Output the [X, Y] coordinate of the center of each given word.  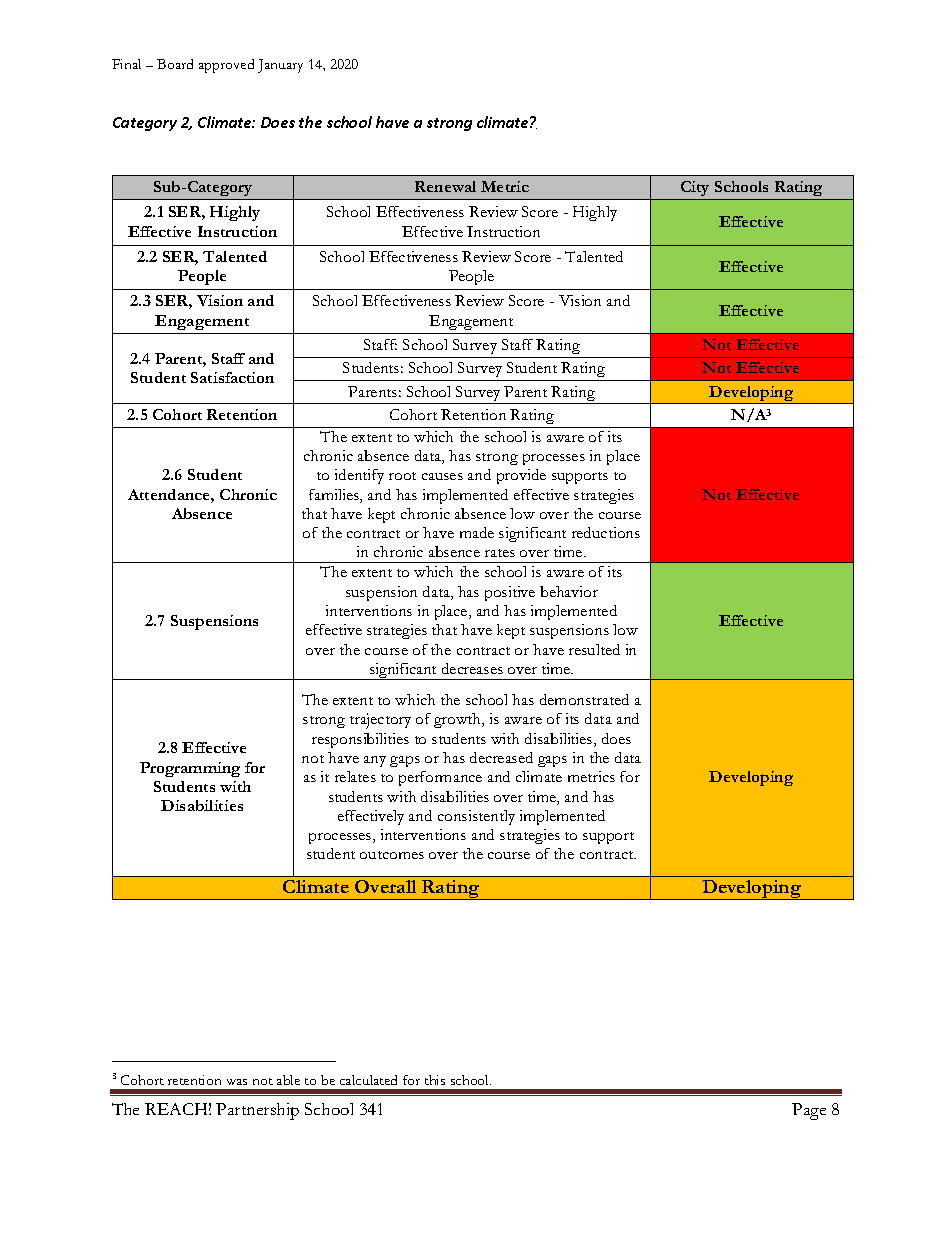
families [335, 496]
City [695, 188]
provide [521, 476]
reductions [606, 532]
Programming [190, 769]
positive [510, 593]
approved [226, 66]
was [237, 1082]
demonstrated [584, 699]
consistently [476, 817]
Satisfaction [232, 377]
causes [442, 476]
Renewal [445, 186]
